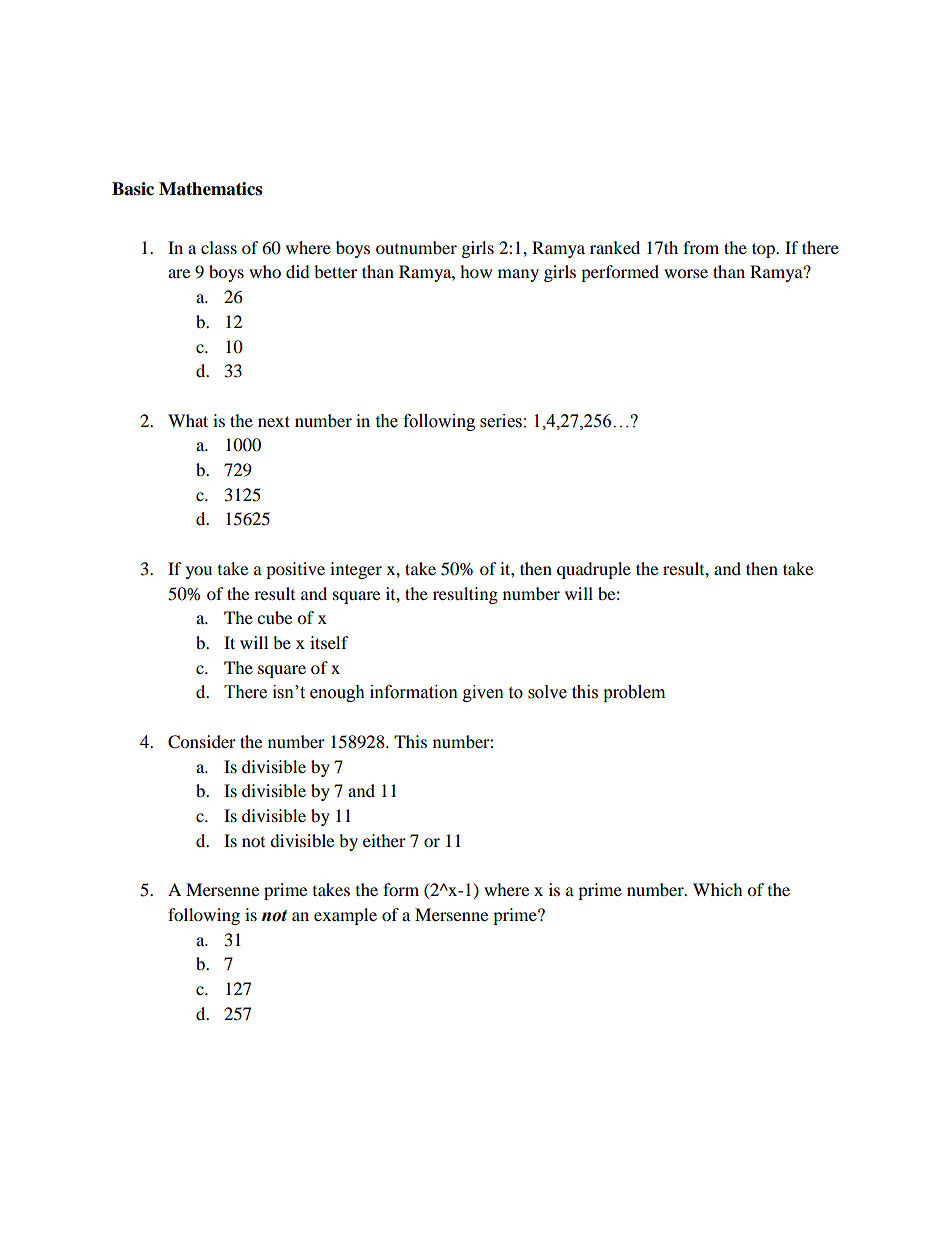  I want to click on series, so click(501, 421).
